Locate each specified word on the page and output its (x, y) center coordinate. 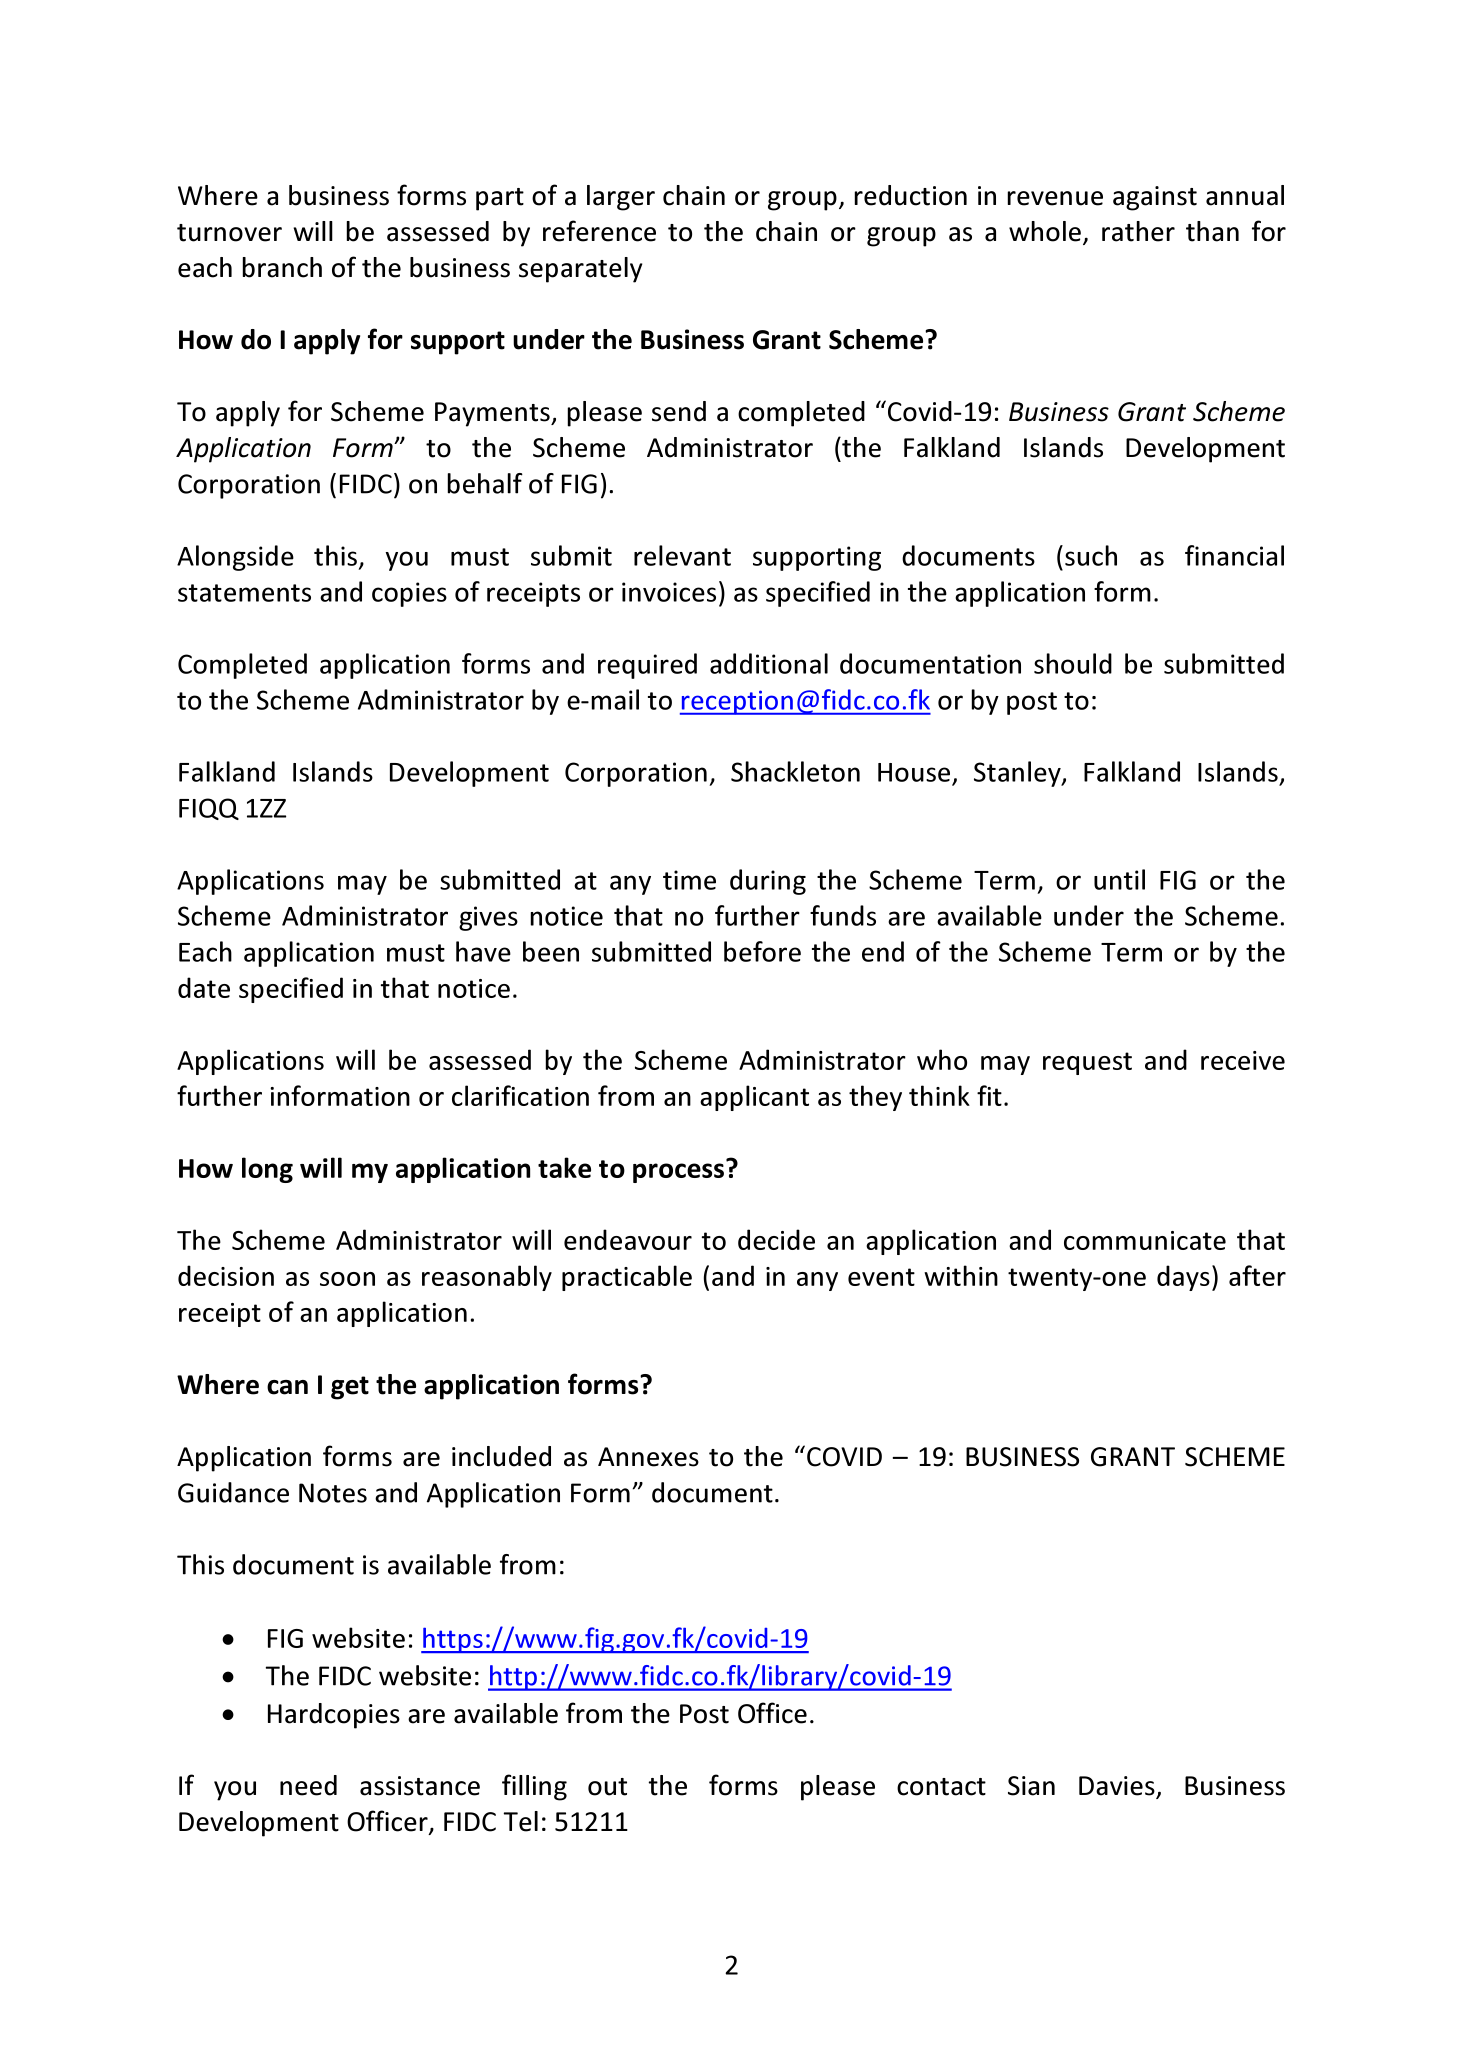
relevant (682, 555)
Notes (333, 1493)
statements (244, 593)
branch (282, 267)
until (1119, 879)
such (1091, 555)
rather (1138, 231)
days (1183, 1278)
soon (347, 1279)
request (1087, 1063)
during (768, 882)
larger (621, 198)
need (308, 1785)
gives (488, 918)
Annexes (648, 1457)
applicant (754, 1098)
